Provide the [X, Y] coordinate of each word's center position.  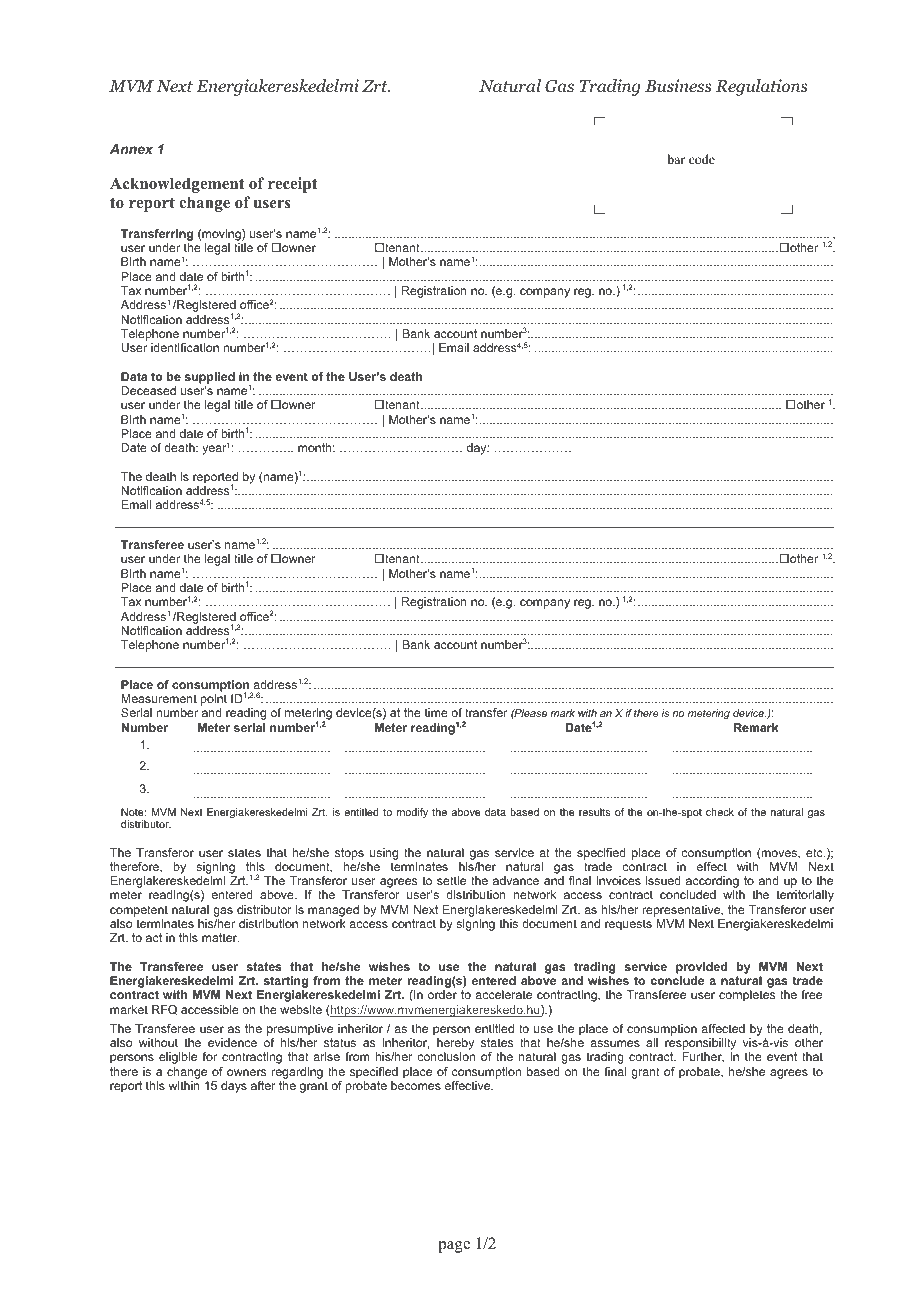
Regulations [762, 87]
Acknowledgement [177, 185]
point [214, 701]
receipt [293, 185]
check [720, 812]
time [436, 712]
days [234, 1087]
